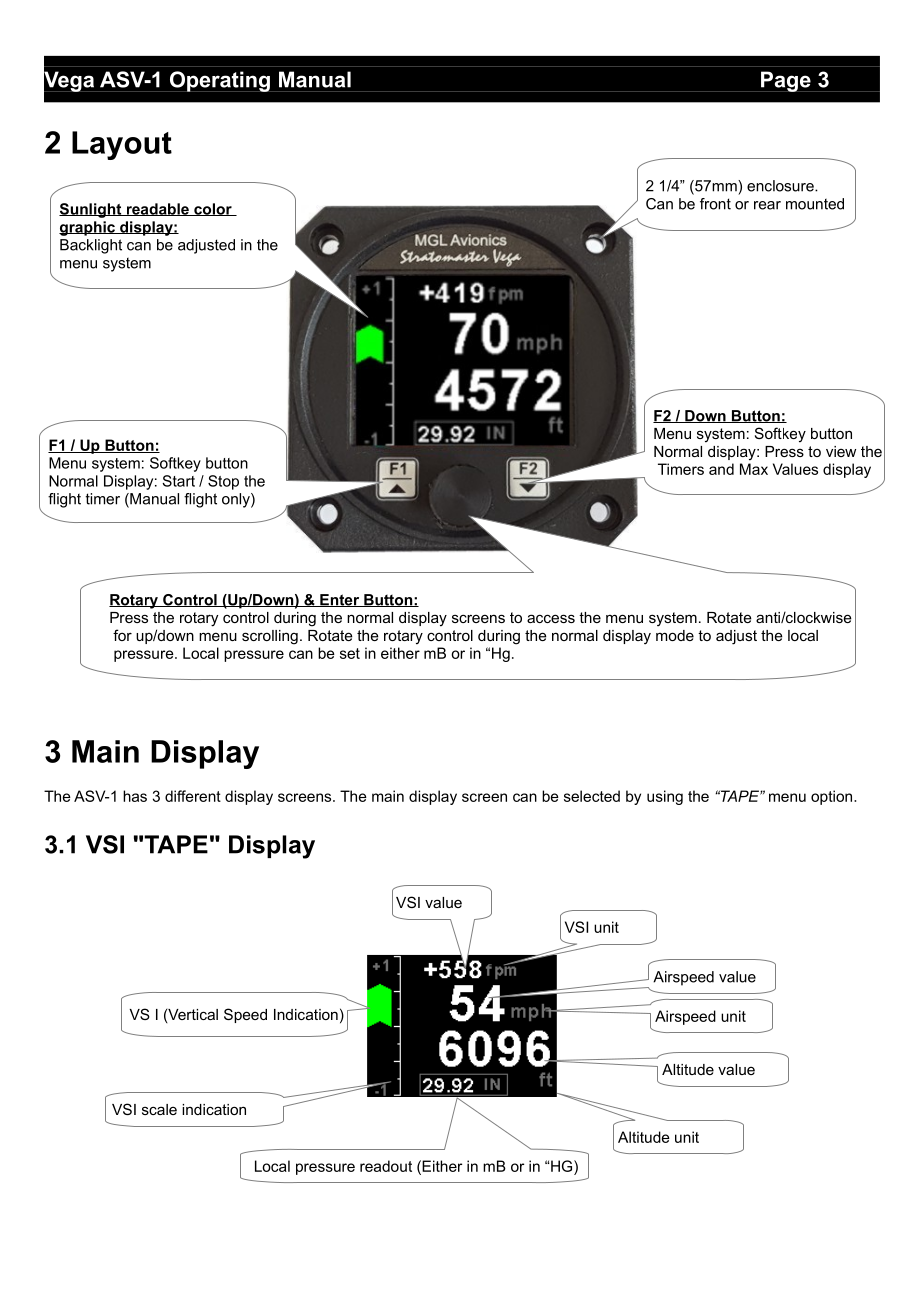  Describe the element at coordinates (833, 797) in the screenshot. I see `option` at that location.
